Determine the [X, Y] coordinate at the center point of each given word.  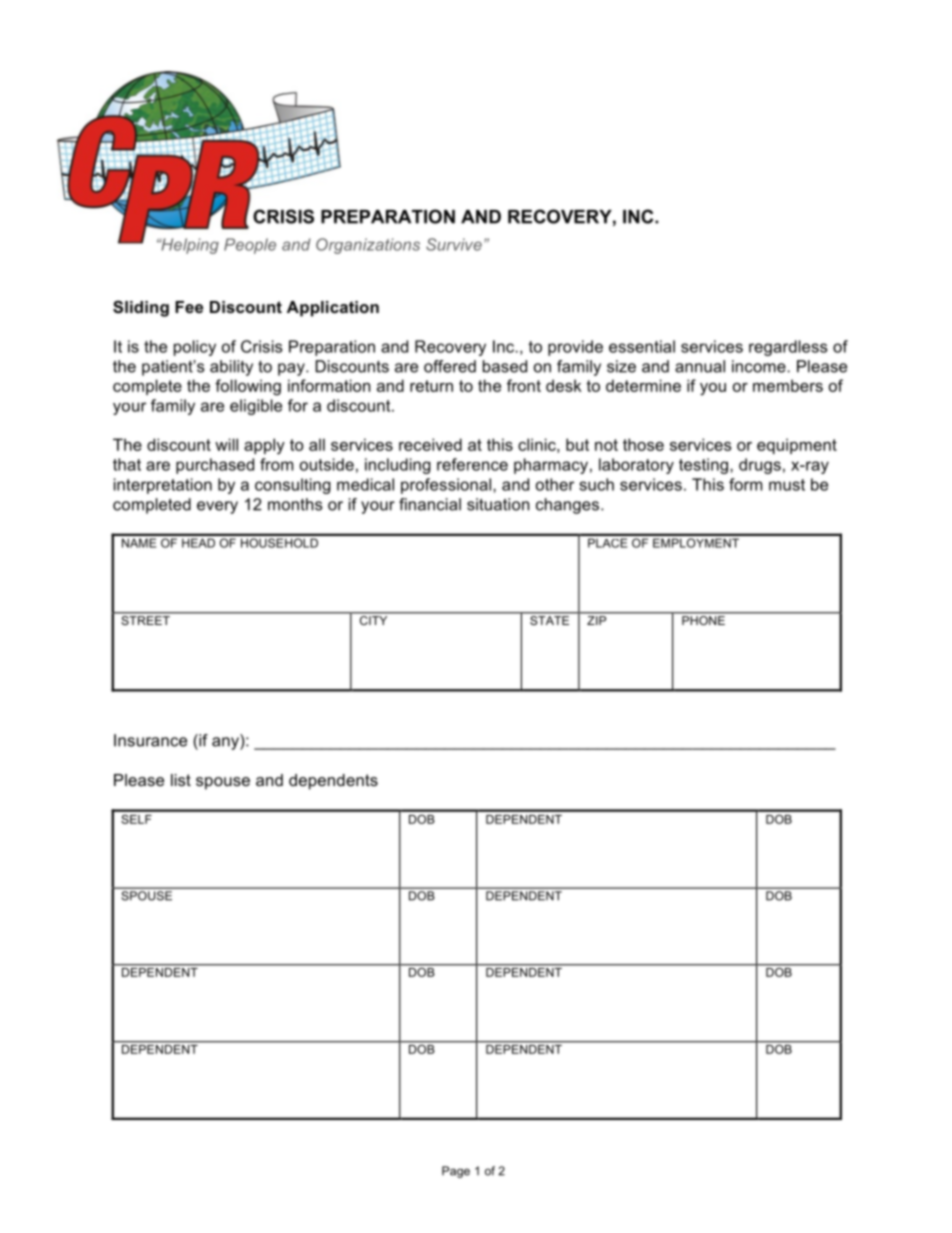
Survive [454, 244]
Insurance [150, 740]
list [181, 780]
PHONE [703, 619]
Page [456, 1172]
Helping [189, 246]
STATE [550, 619]
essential [642, 346]
